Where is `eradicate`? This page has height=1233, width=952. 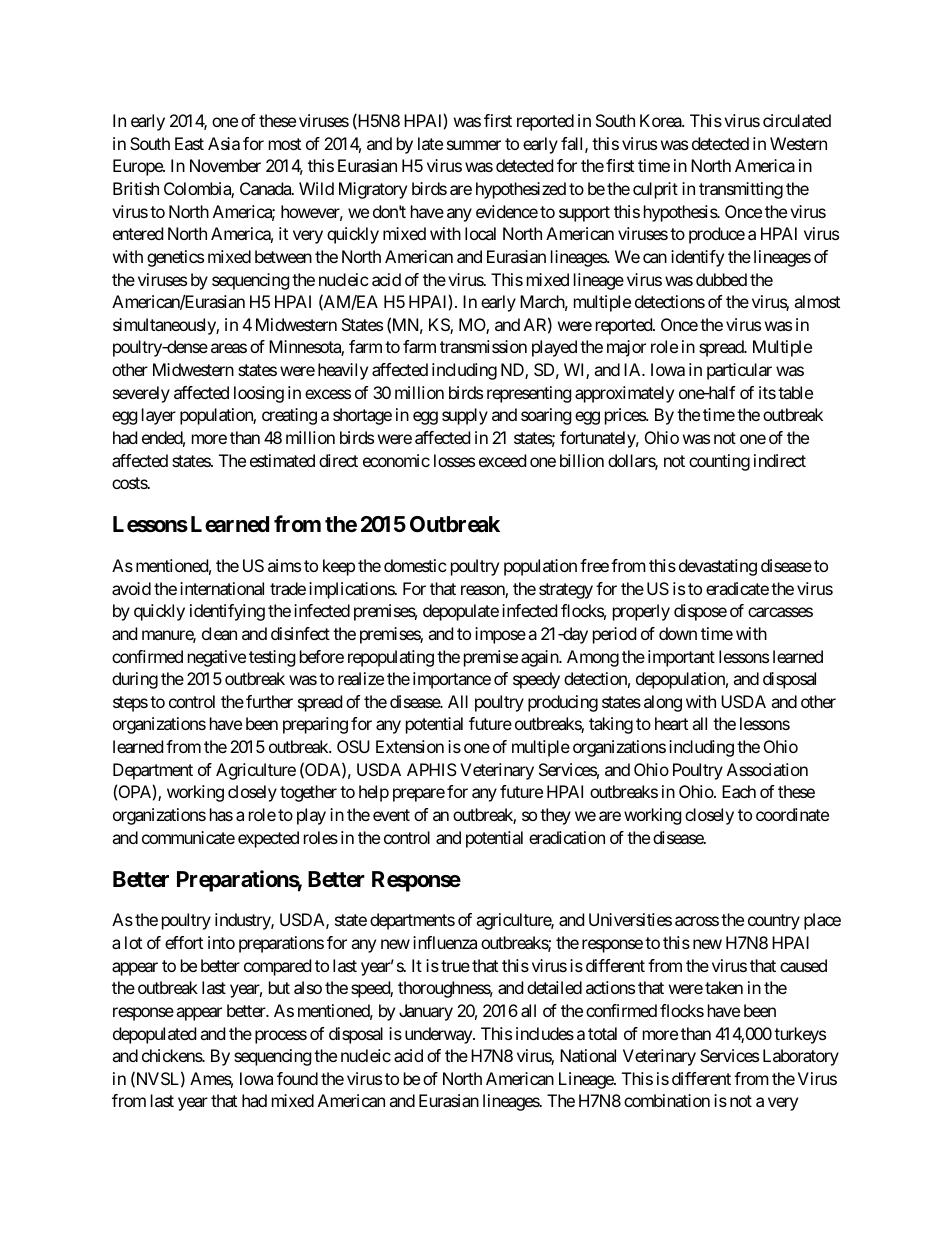 eradicate is located at coordinates (737, 588).
